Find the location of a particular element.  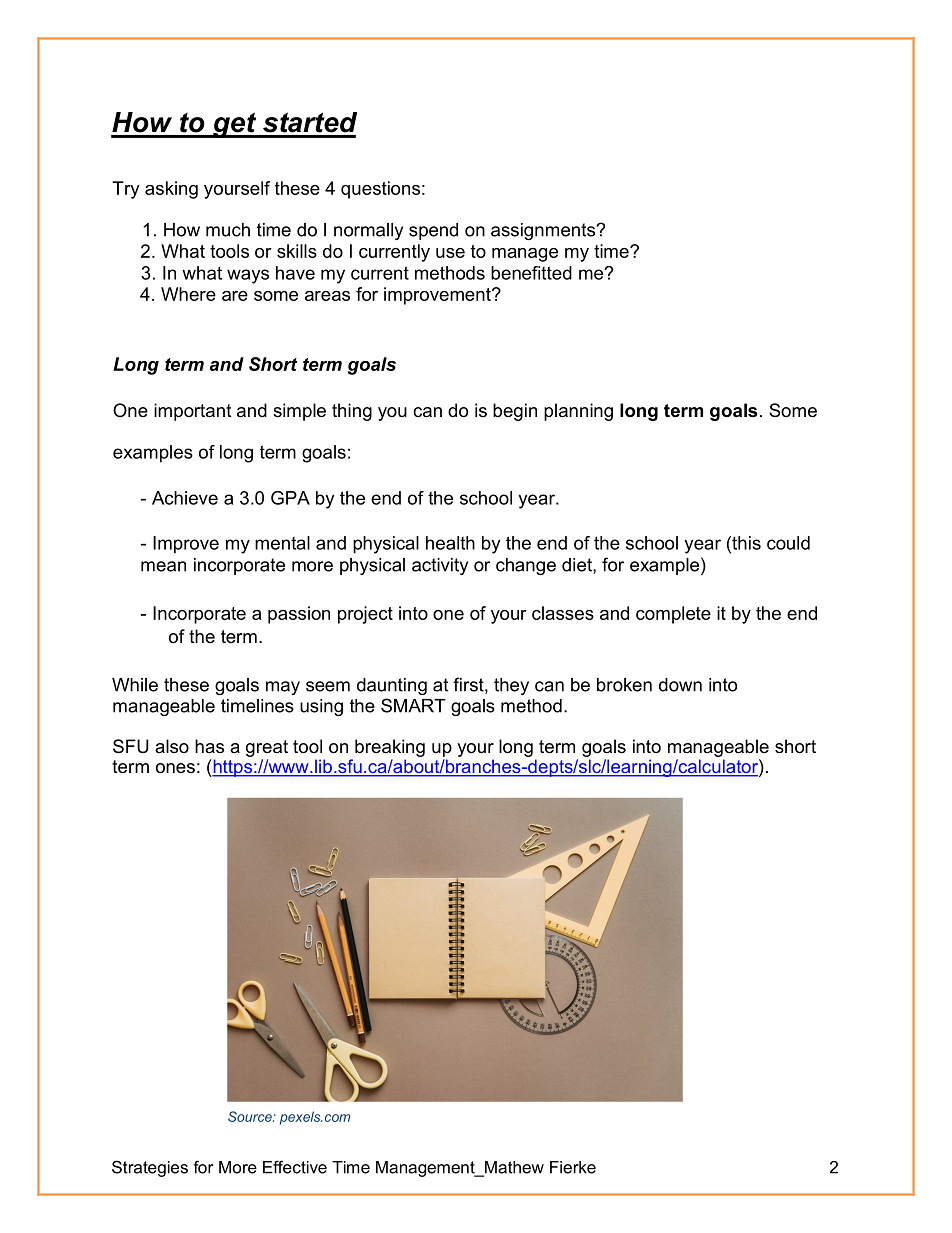

Source is located at coordinates (251, 1116).
